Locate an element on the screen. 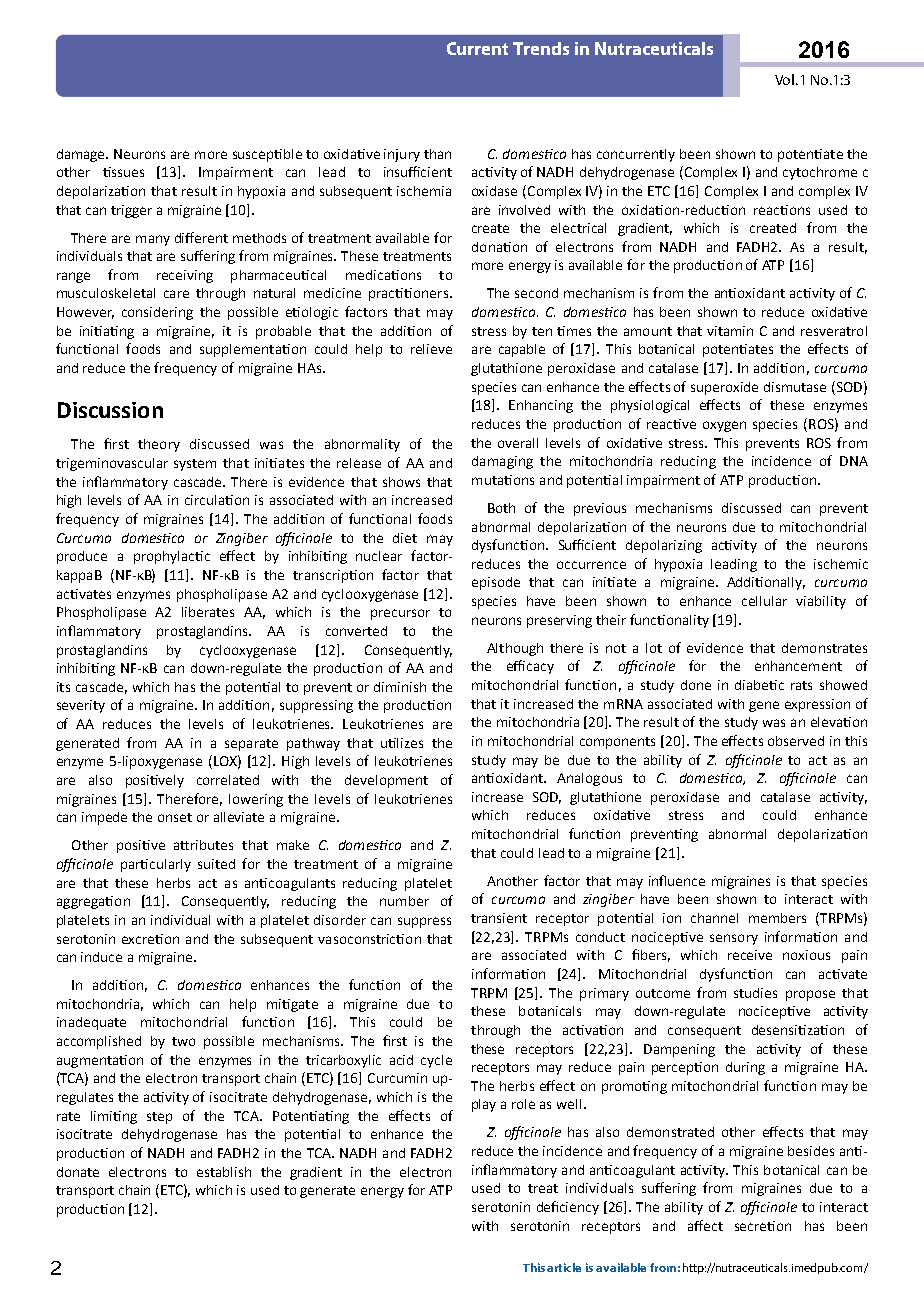  cytochrome is located at coordinates (820, 173).
